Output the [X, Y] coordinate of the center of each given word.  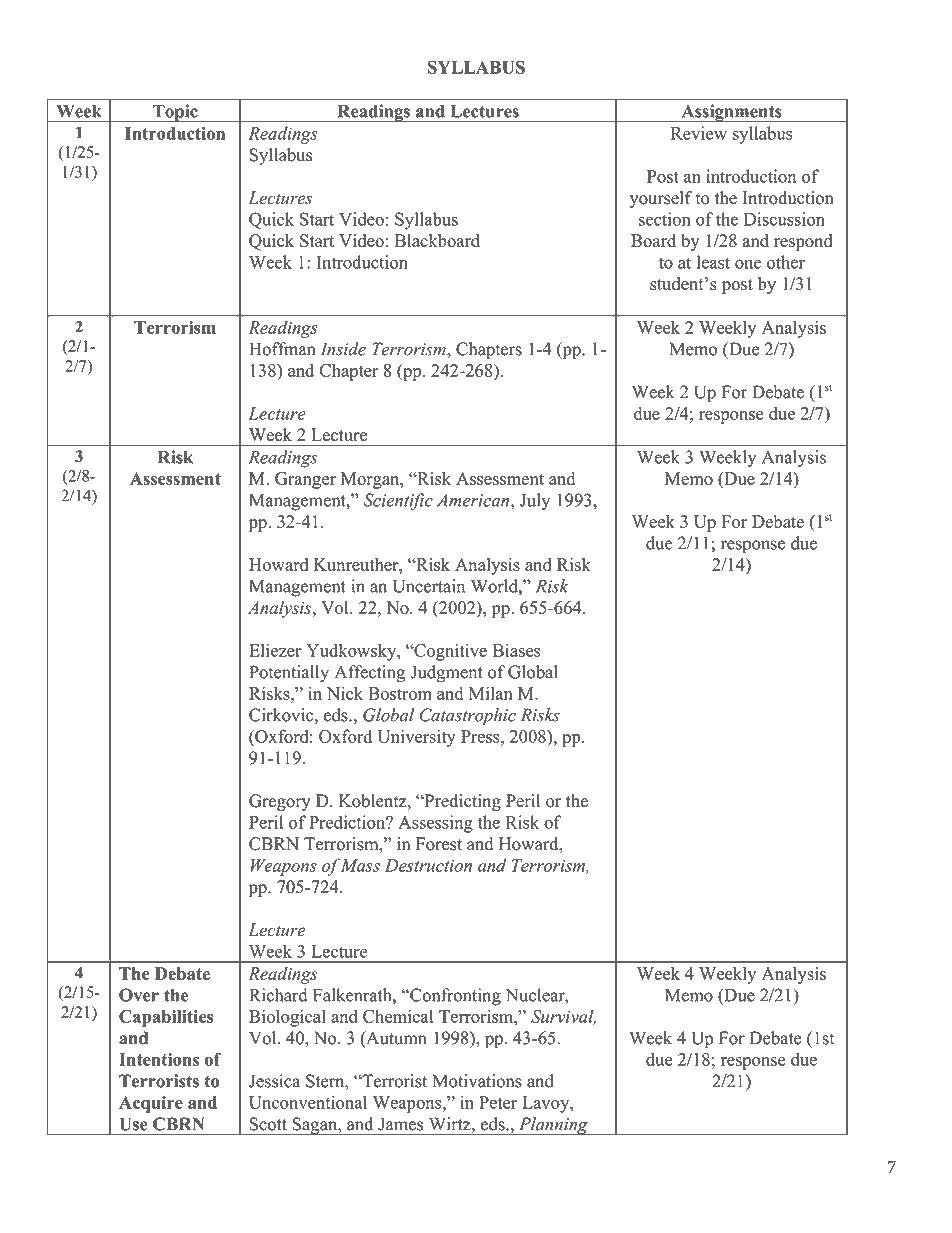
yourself [661, 199]
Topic [175, 113]
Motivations [477, 1081]
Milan [491, 693]
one [748, 264]
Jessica [274, 1081]
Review [699, 133]
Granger [305, 480]
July [535, 502]
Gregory [280, 802]
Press [481, 736]
